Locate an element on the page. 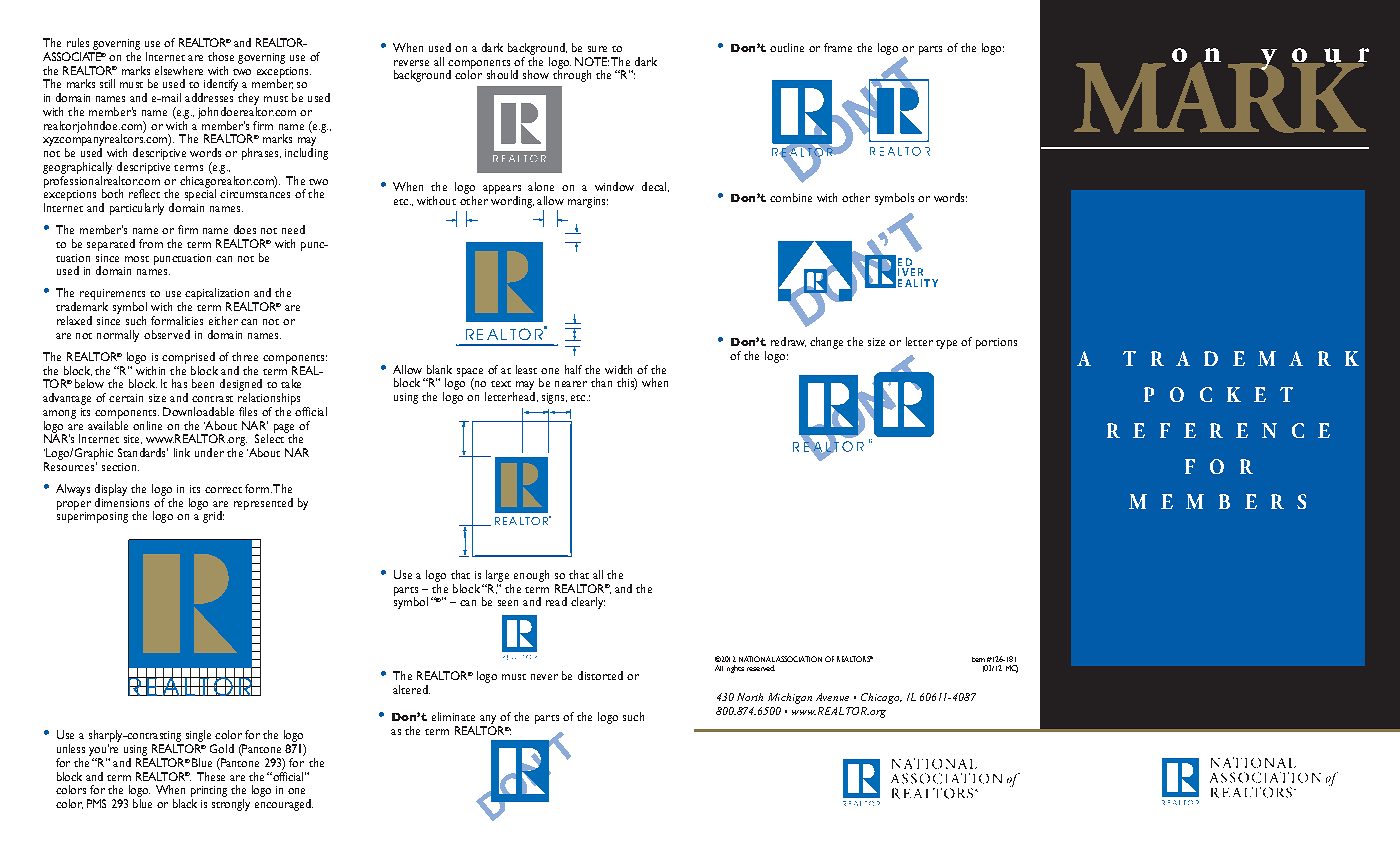 Image resolution: width=1400 pixels, height=854 pixels. eliminate is located at coordinates (453, 716).
